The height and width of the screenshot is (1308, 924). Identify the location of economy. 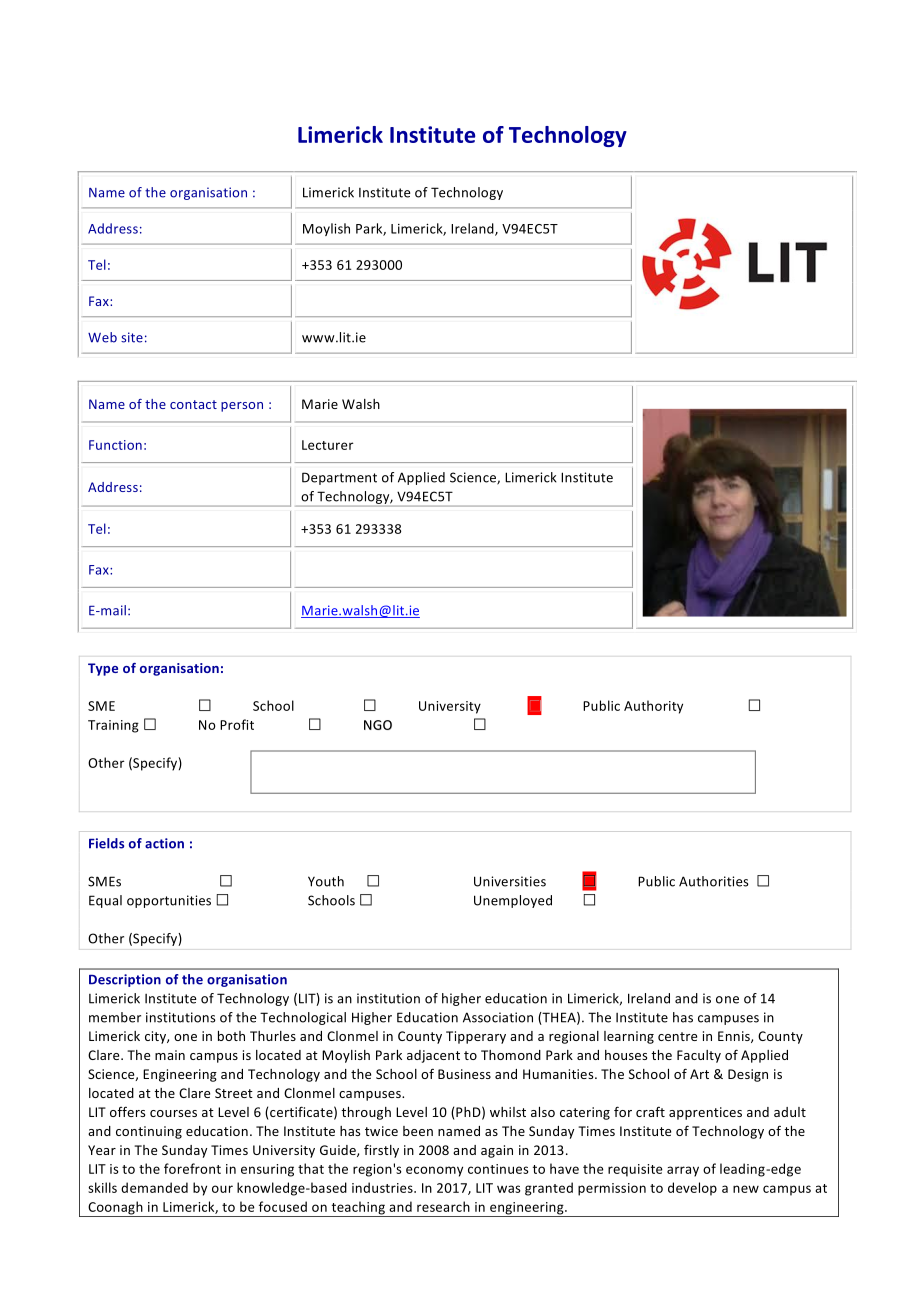
(434, 1171).
